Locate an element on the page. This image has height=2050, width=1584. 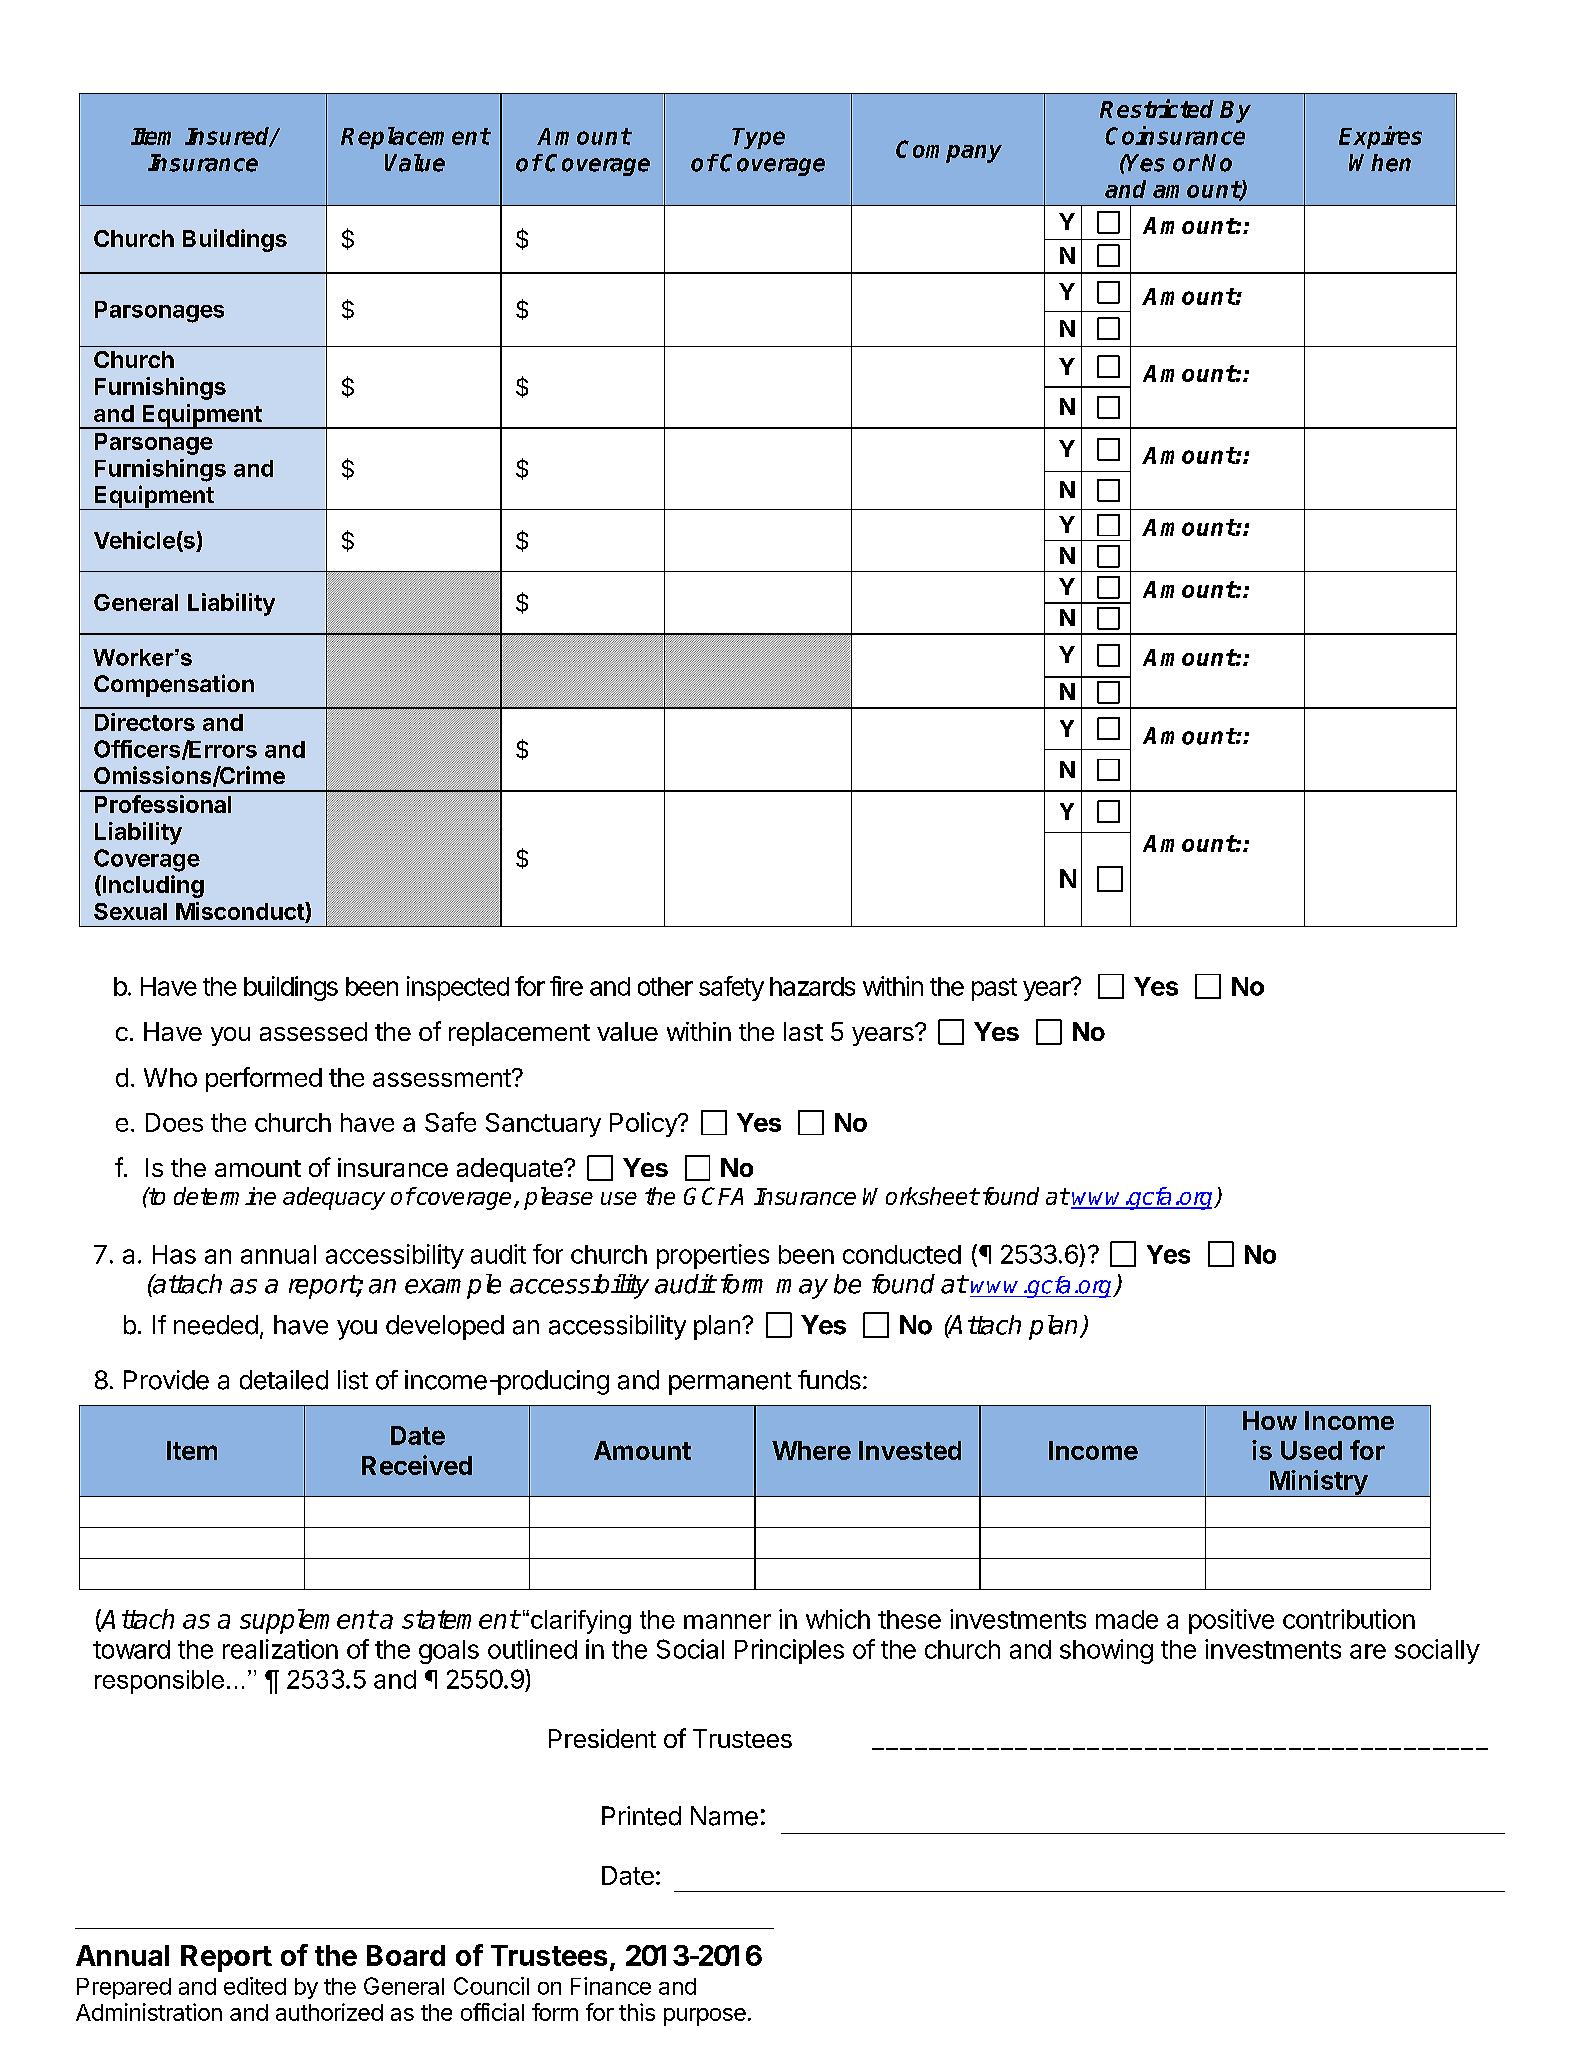
Restricted is located at coordinates (1157, 108).
